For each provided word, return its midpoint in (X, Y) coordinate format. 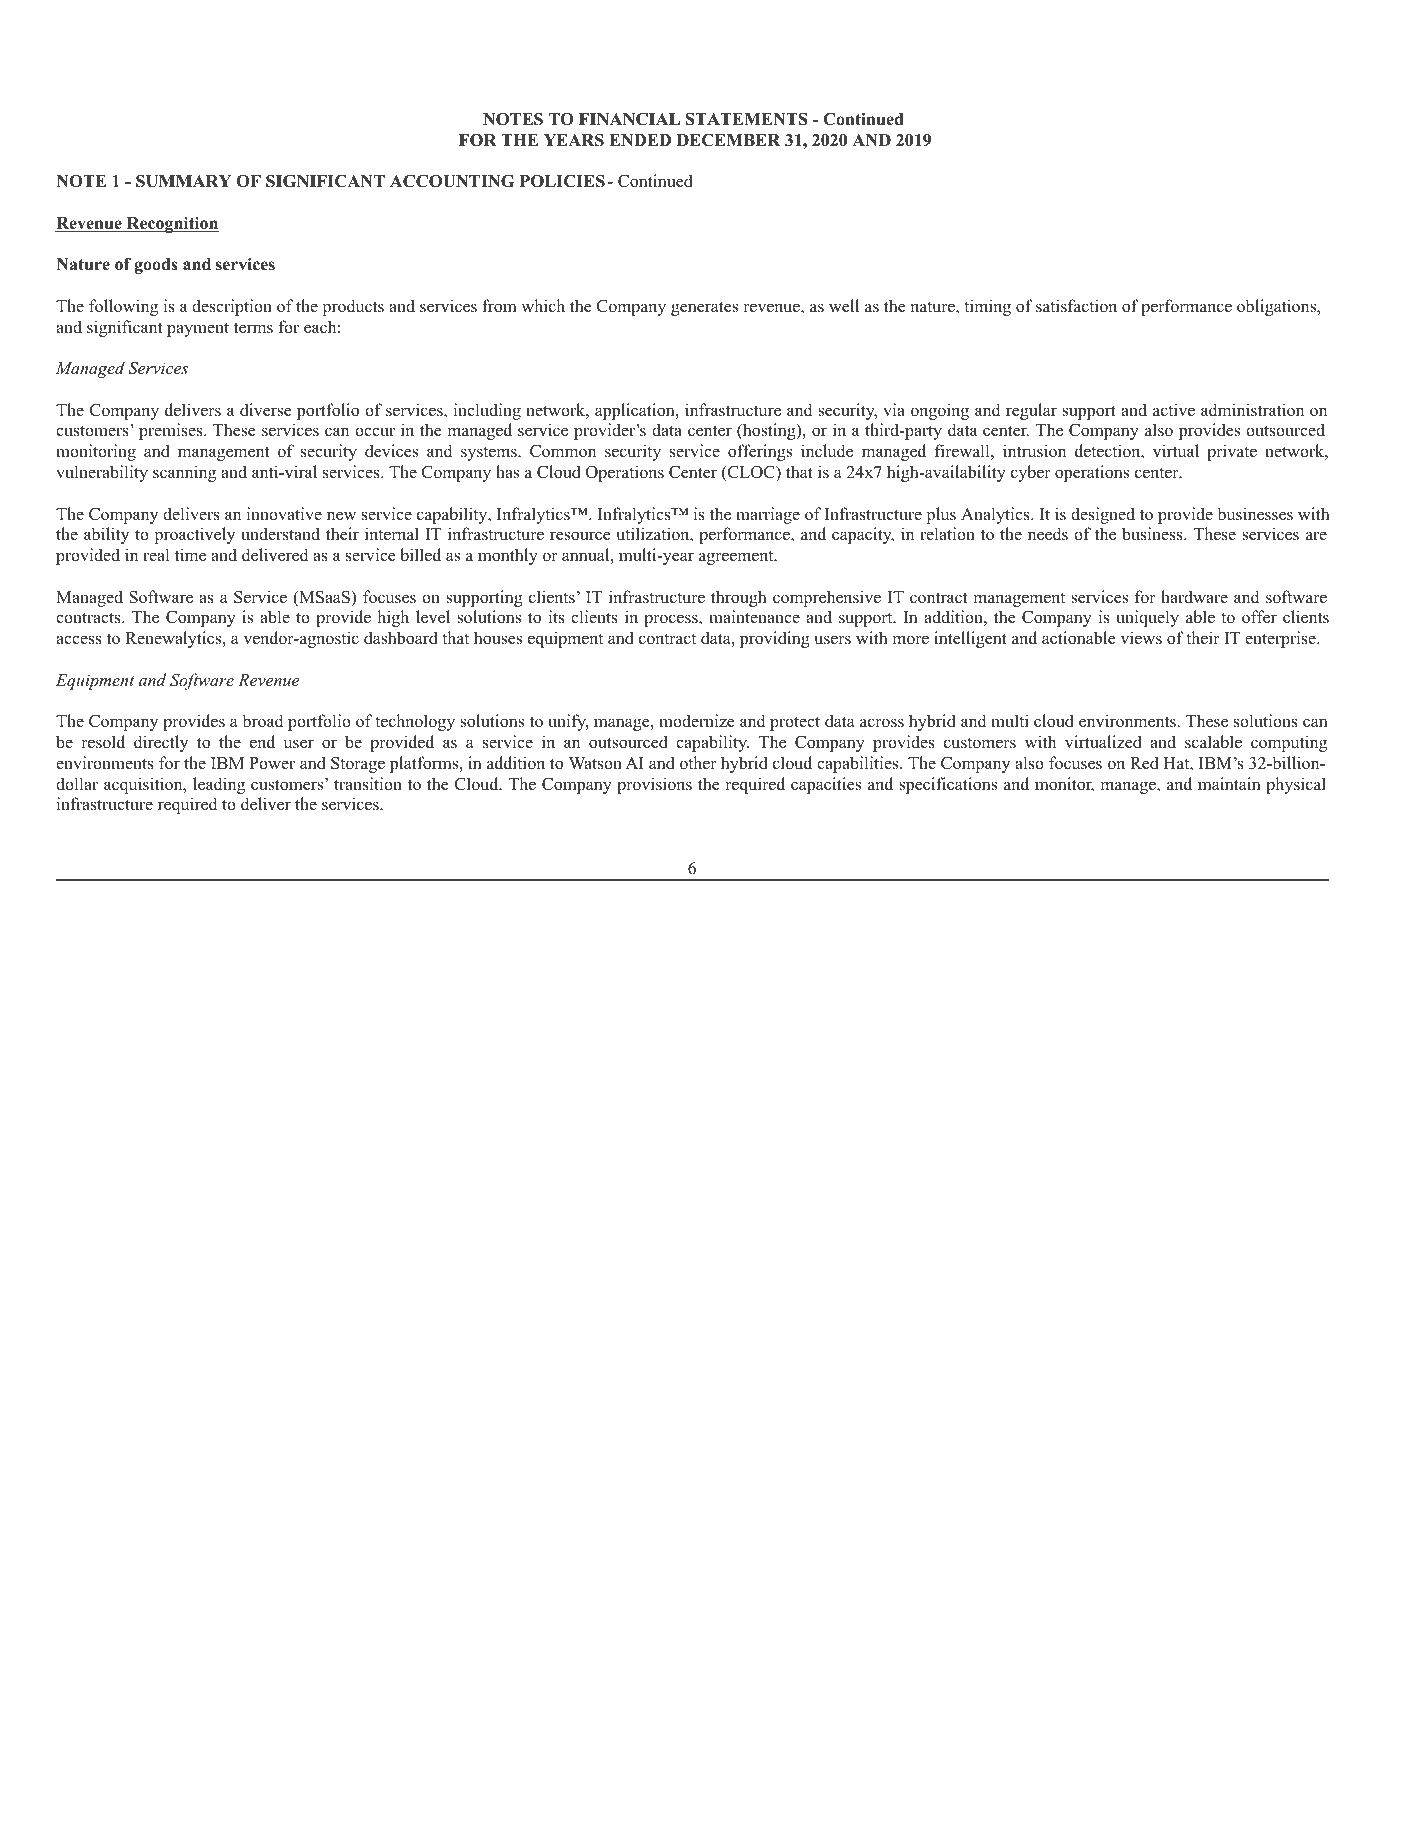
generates (704, 308)
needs (1048, 534)
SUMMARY (183, 181)
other (698, 763)
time (190, 555)
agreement (737, 557)
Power (272, 763)
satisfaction (1076, 306)
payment (198, 329)
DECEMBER (728, 140)
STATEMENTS (747, 119)
